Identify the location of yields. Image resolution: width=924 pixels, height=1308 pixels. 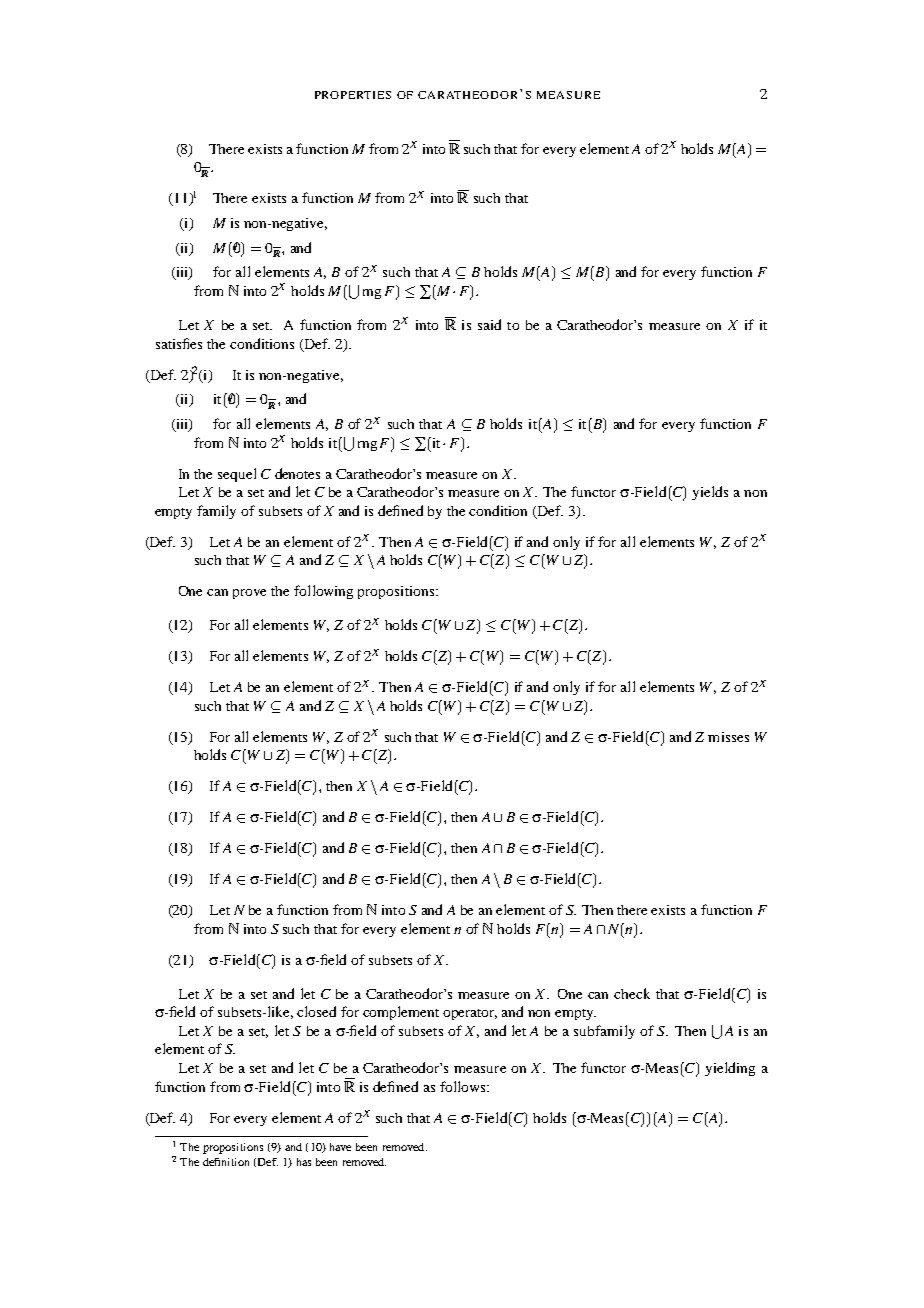
(710, 493).
